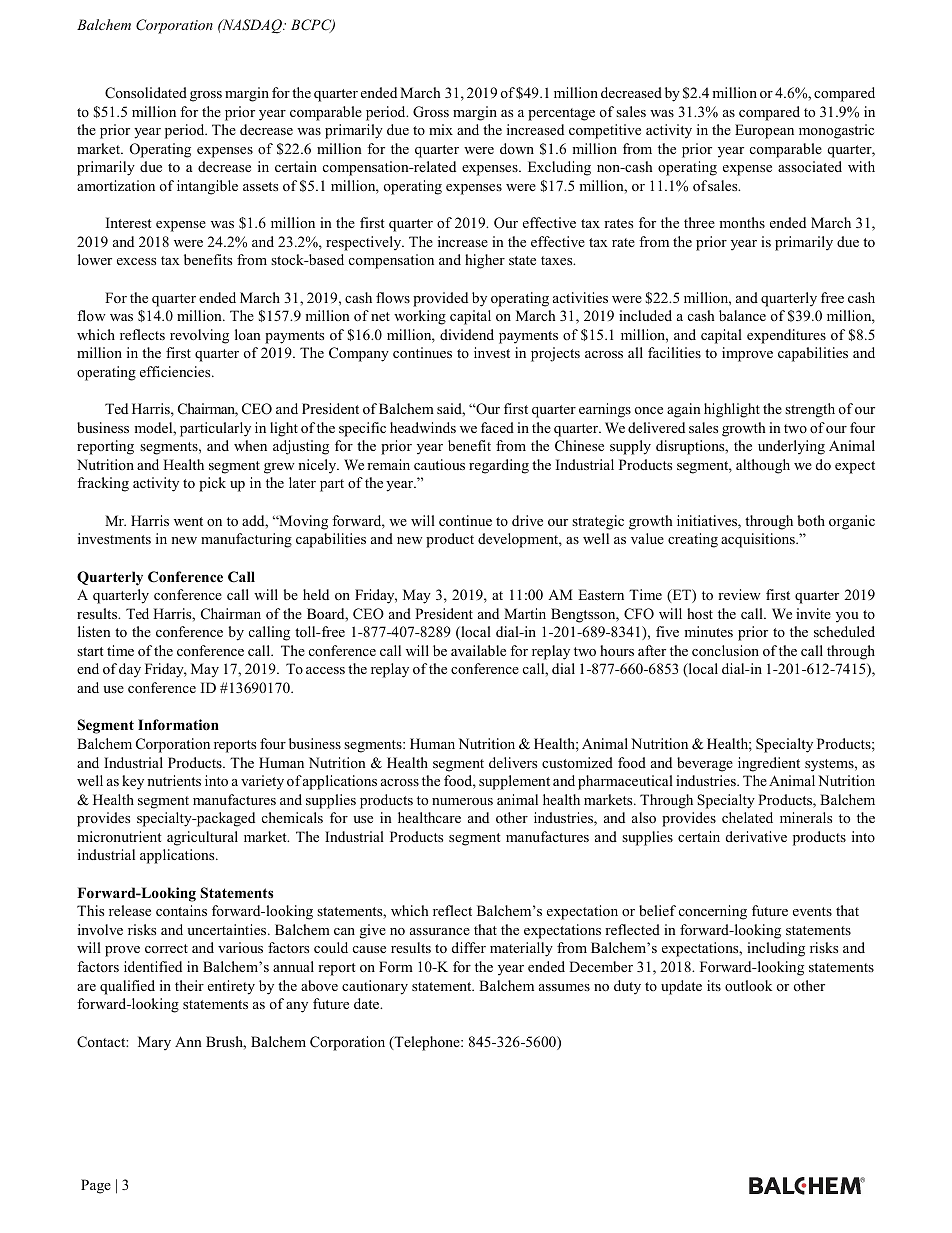  I want to click on conclusion, so click(725, 650).
